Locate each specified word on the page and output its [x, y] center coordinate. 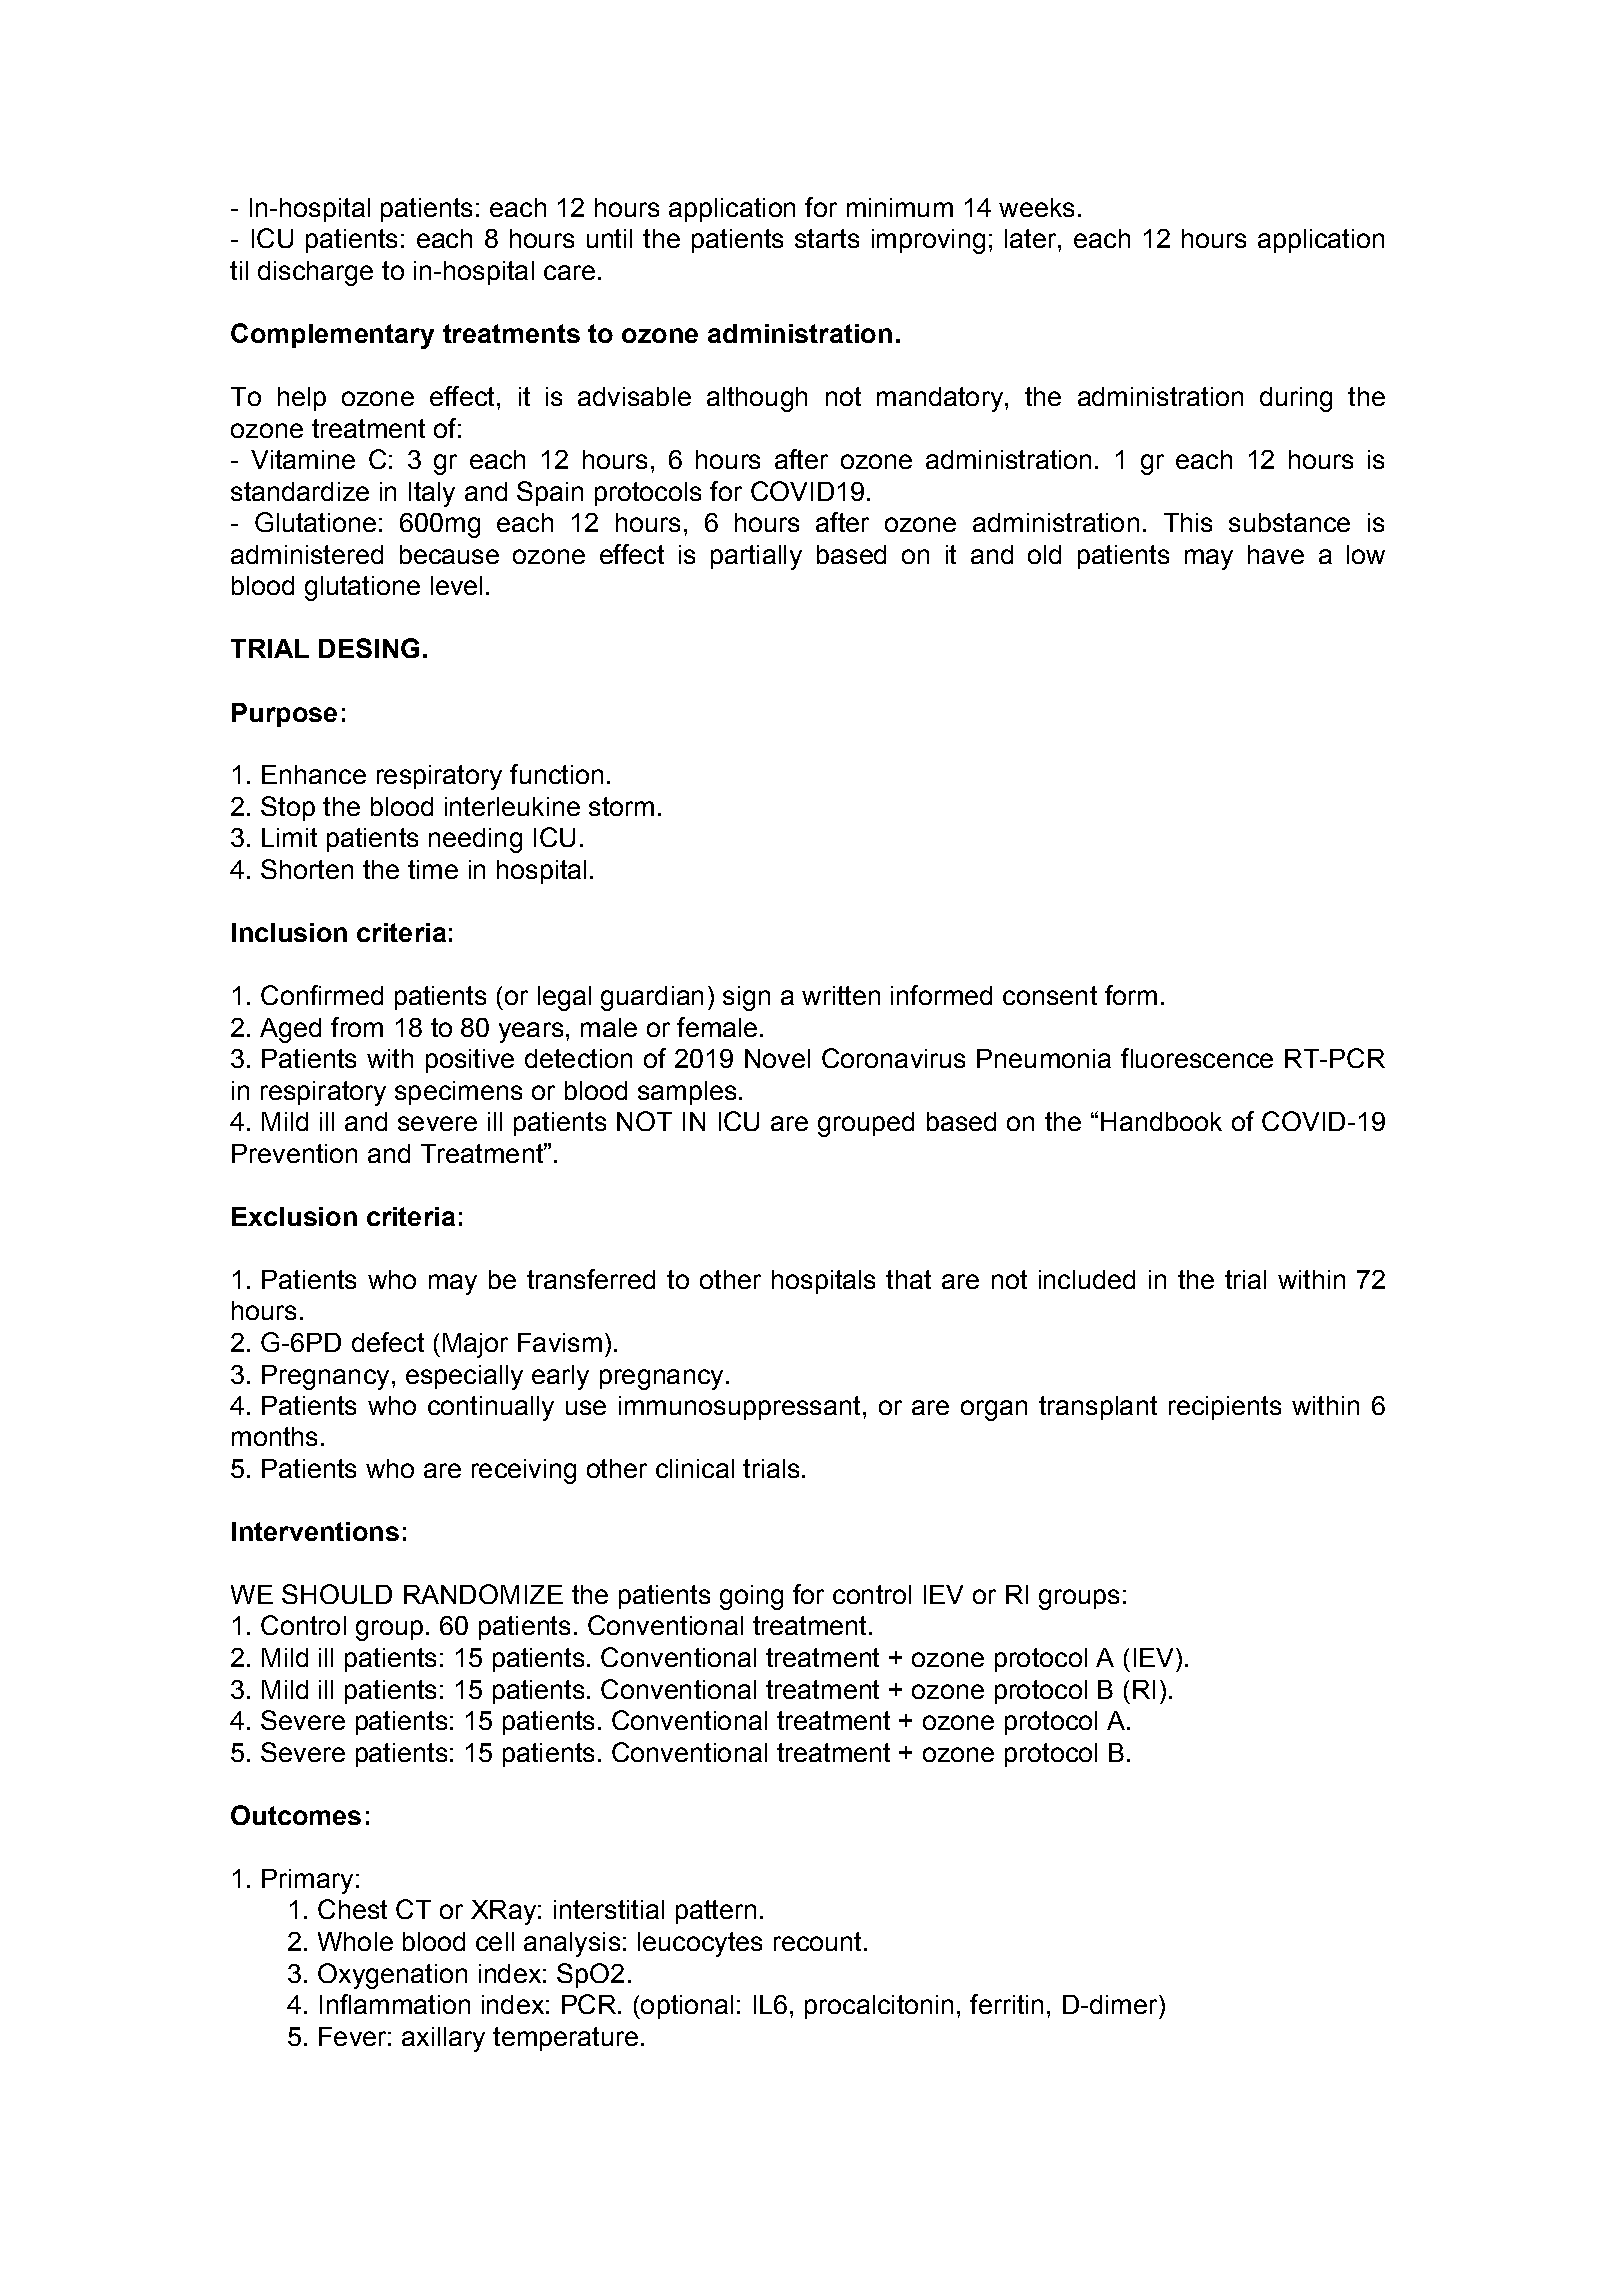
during [1296, 399]
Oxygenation [392, 1976]
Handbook [1161, 1121]
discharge [315, 273]
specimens [458, 1093]
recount [817, 1941]
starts [827, 238]
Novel [777, 1058]
